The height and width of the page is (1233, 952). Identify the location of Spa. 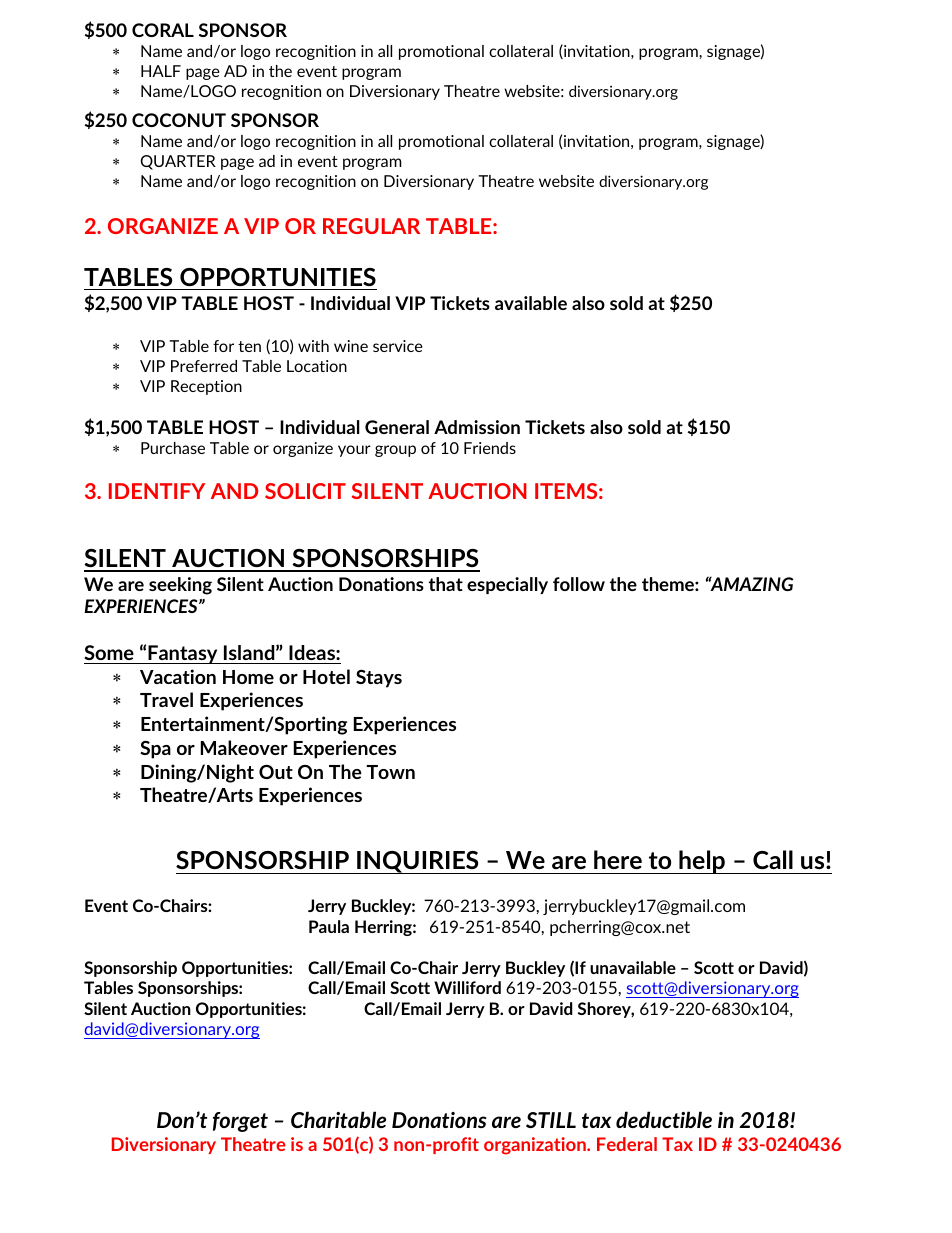
(155, 750).
